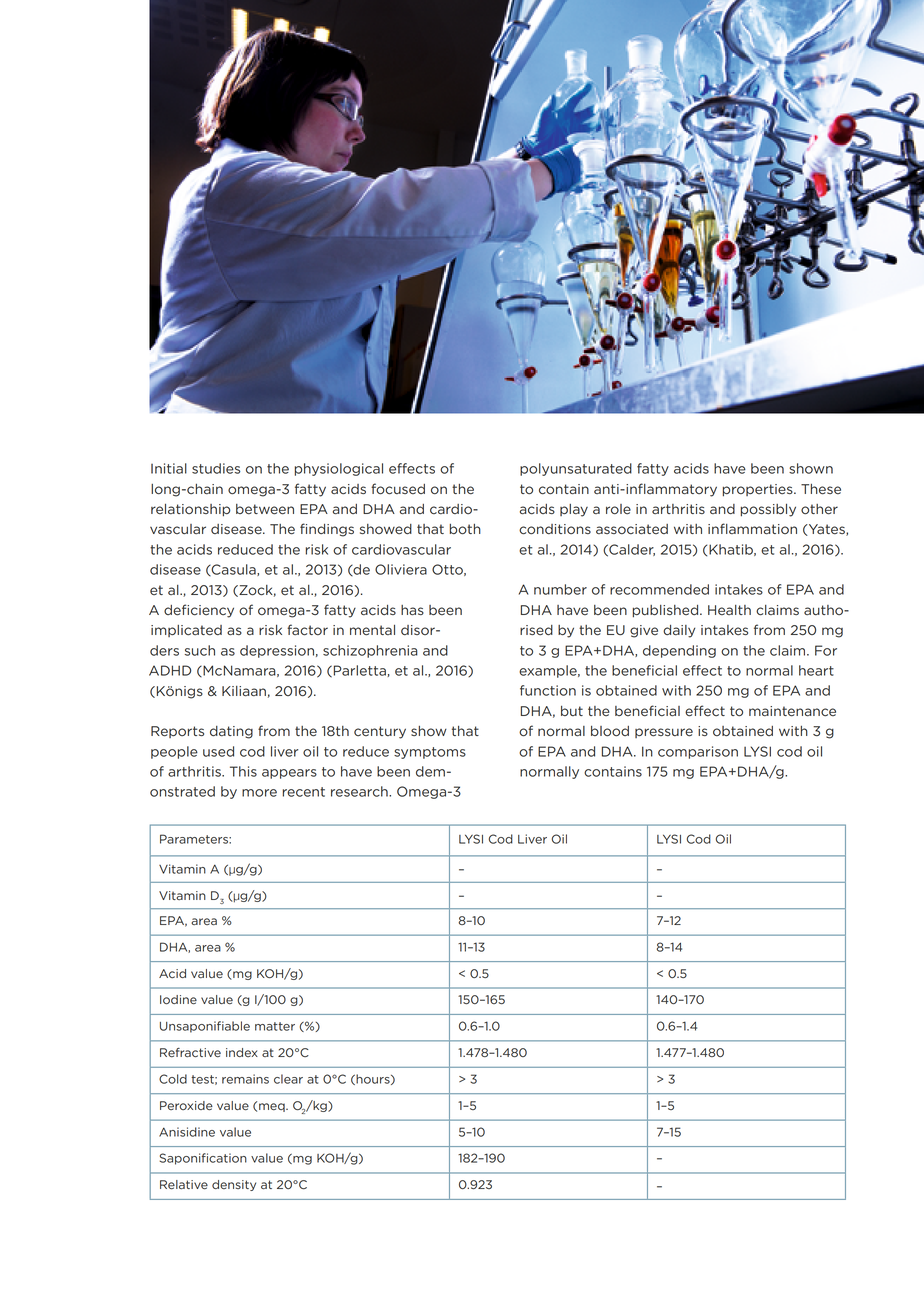 This document has width=924, height=1308. Describe the element at coordinates (265, 509) in the document. I see `between` at that location.
